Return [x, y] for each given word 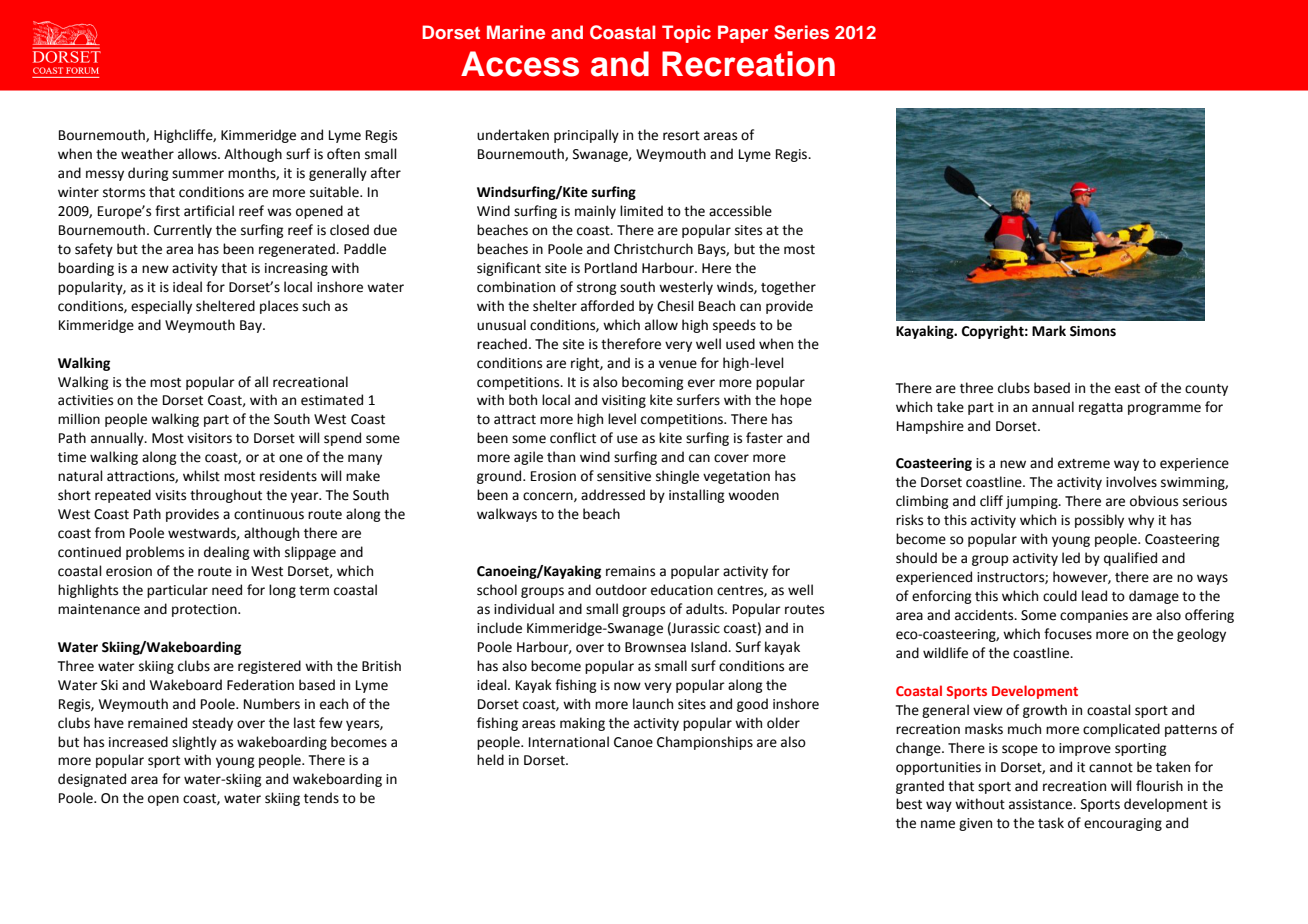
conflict [573, 438]
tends [321, 798]
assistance [1042, 804]
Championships [705, 743]
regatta [1101, 409]
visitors [209, 438]
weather [147, 154]
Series [801, 32]
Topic [686, 34]
